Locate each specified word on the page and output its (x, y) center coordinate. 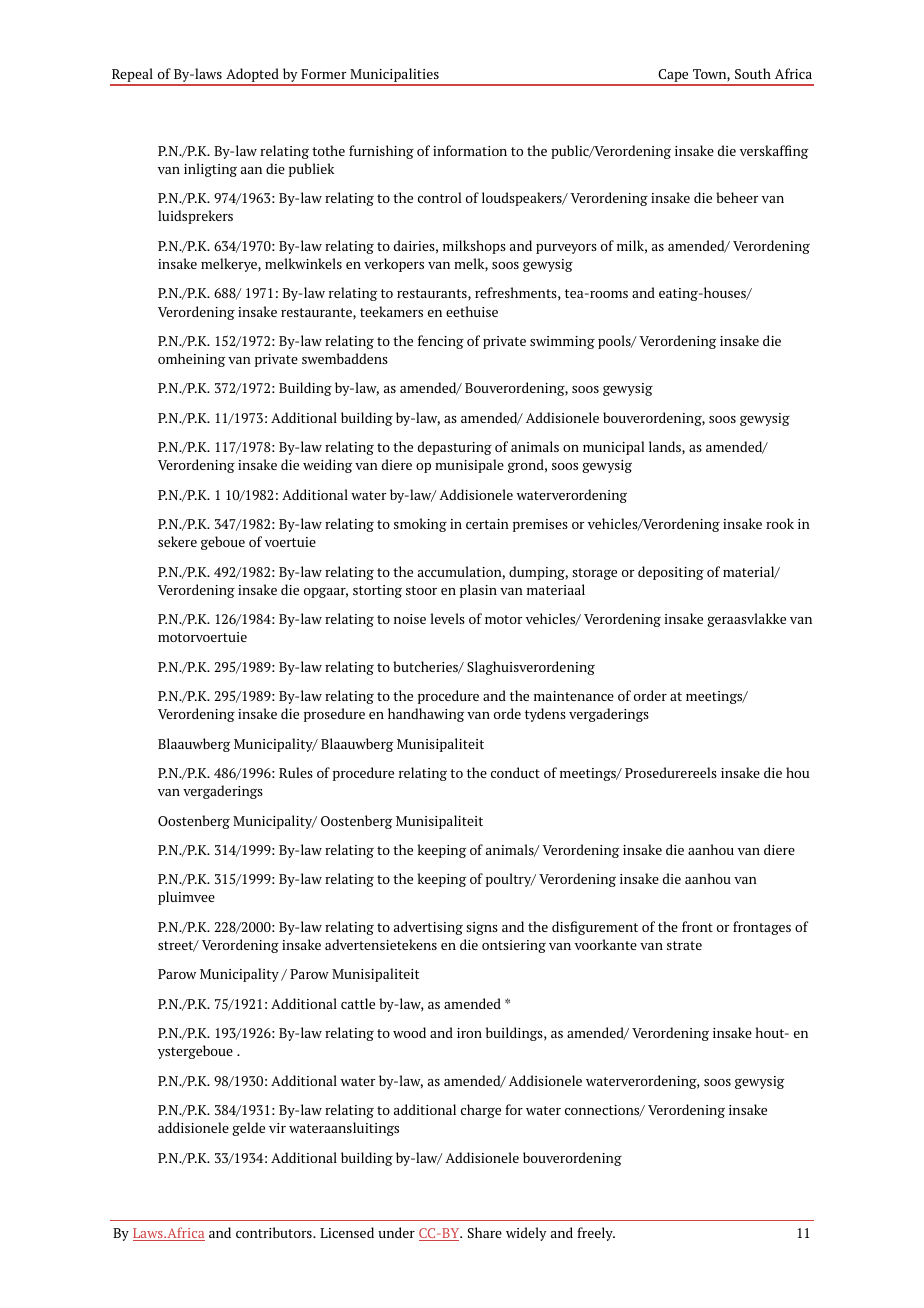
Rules (296, 772)
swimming (562, 342)
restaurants (433, 295)
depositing (671, 573)
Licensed (347, 1232)
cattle (358, 1003)
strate (684, 945)
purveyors (566, 249)
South (753, 73)
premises (540, 525)
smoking (420, 525)
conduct (515, 772)
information (470, 150)
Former (323, 74)
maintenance (574, 696)
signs (482, 928)
